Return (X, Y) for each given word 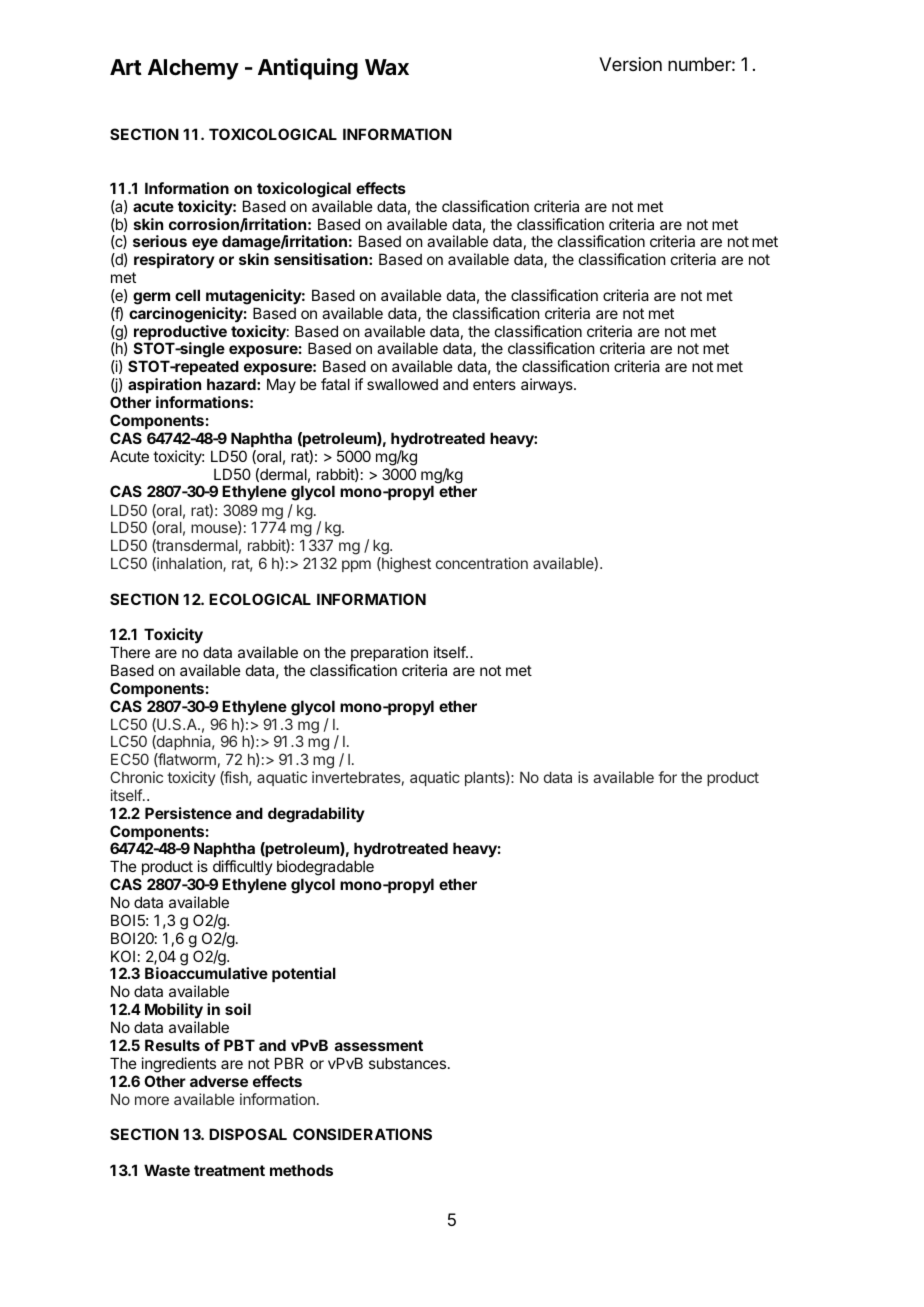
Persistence (188, 813)
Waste (167, 1170)
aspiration (164, 385)
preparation (389, 655)
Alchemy (193, 69)
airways (548, 385)
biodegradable (325, 869)
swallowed (402, 384)
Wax (387, 67)
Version (630, 64)
